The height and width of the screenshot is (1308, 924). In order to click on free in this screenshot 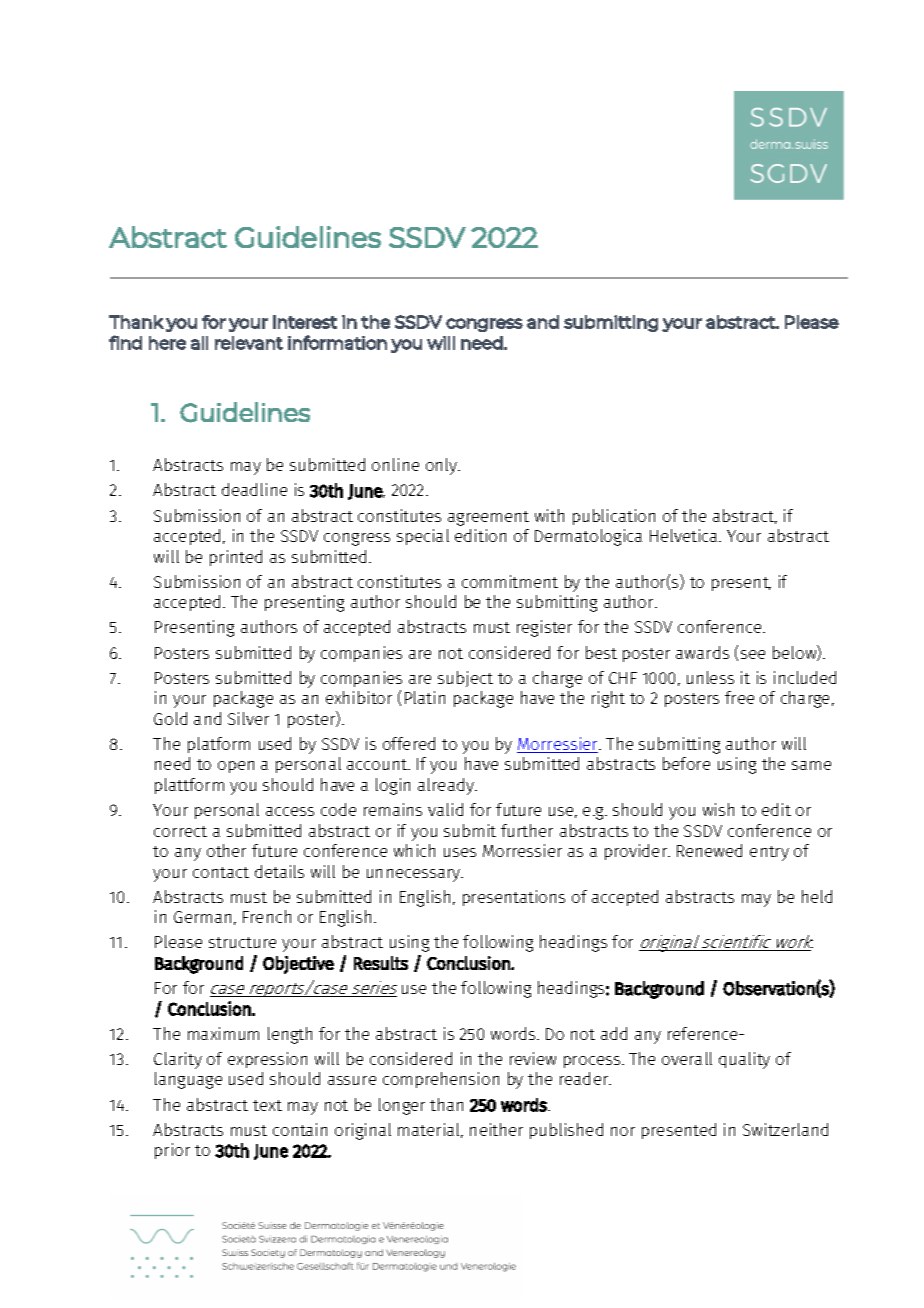, I will do `click(739, 697)`.
